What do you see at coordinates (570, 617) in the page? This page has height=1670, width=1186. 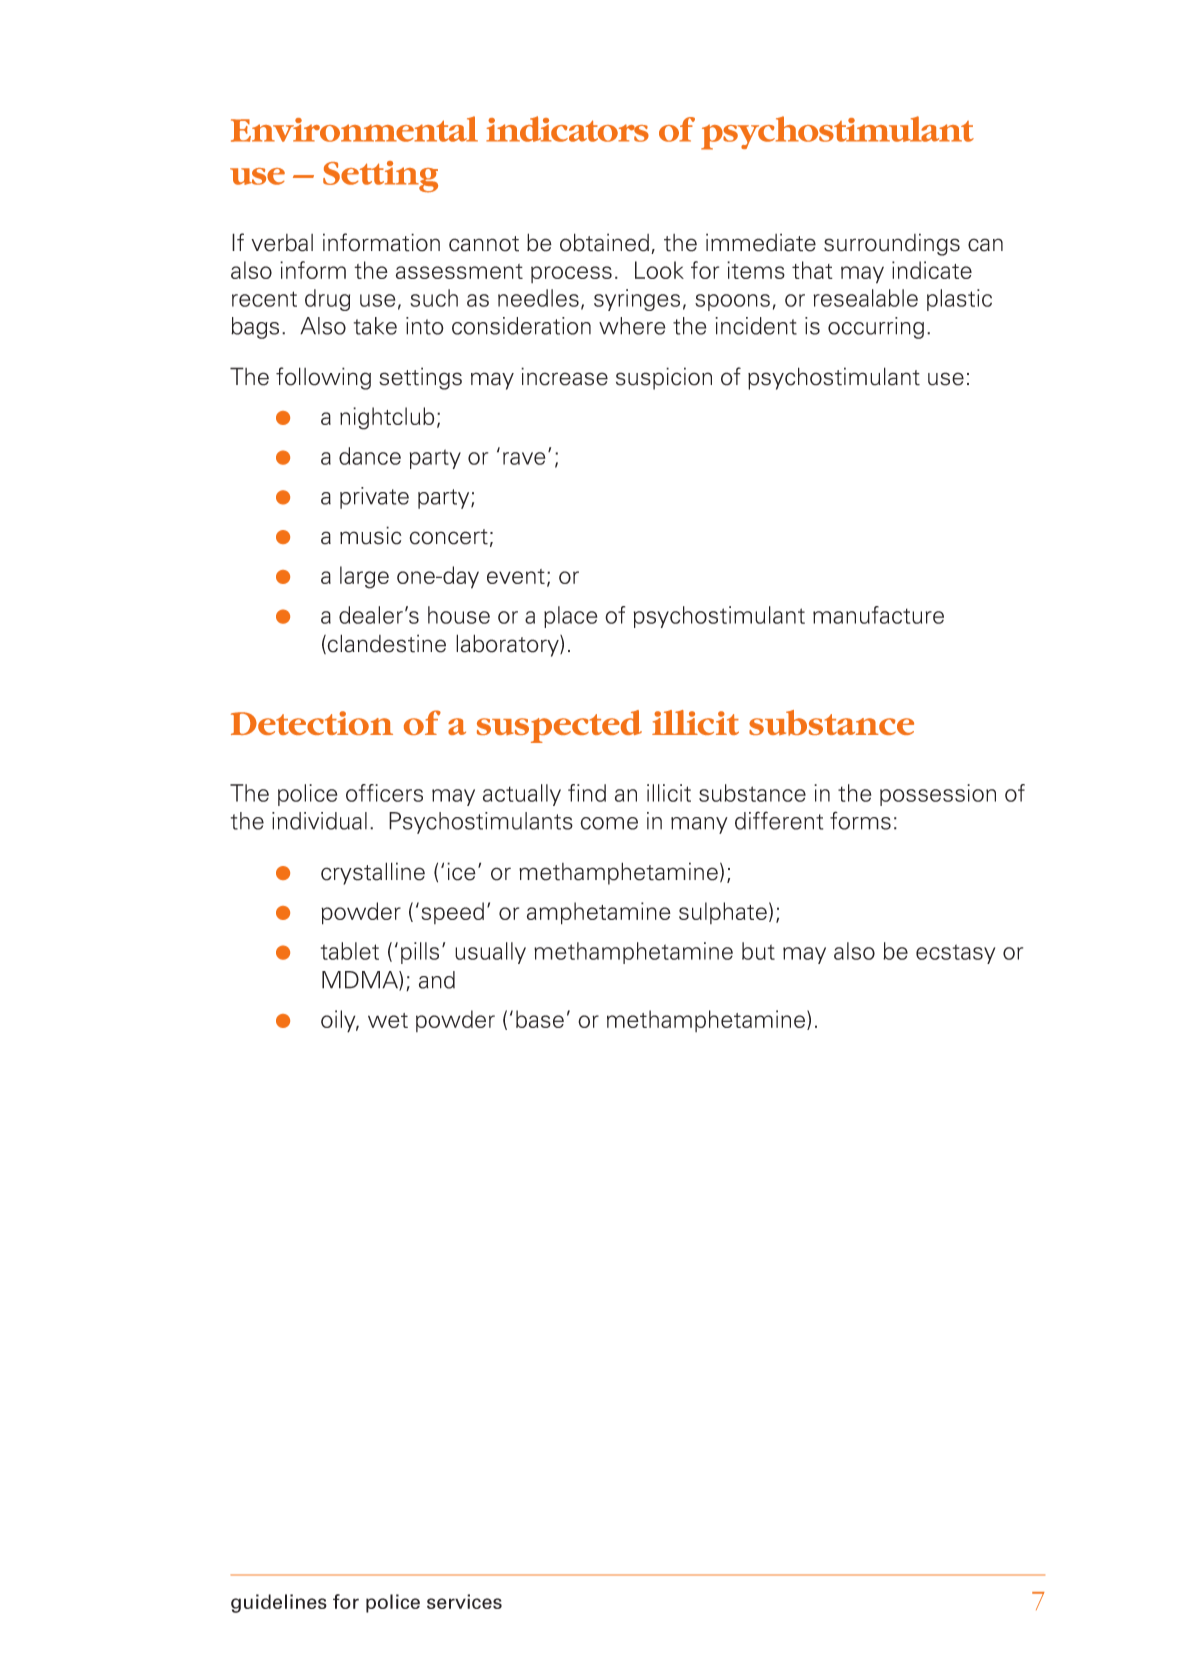 I see `place` at bounding box center [570, 617].
